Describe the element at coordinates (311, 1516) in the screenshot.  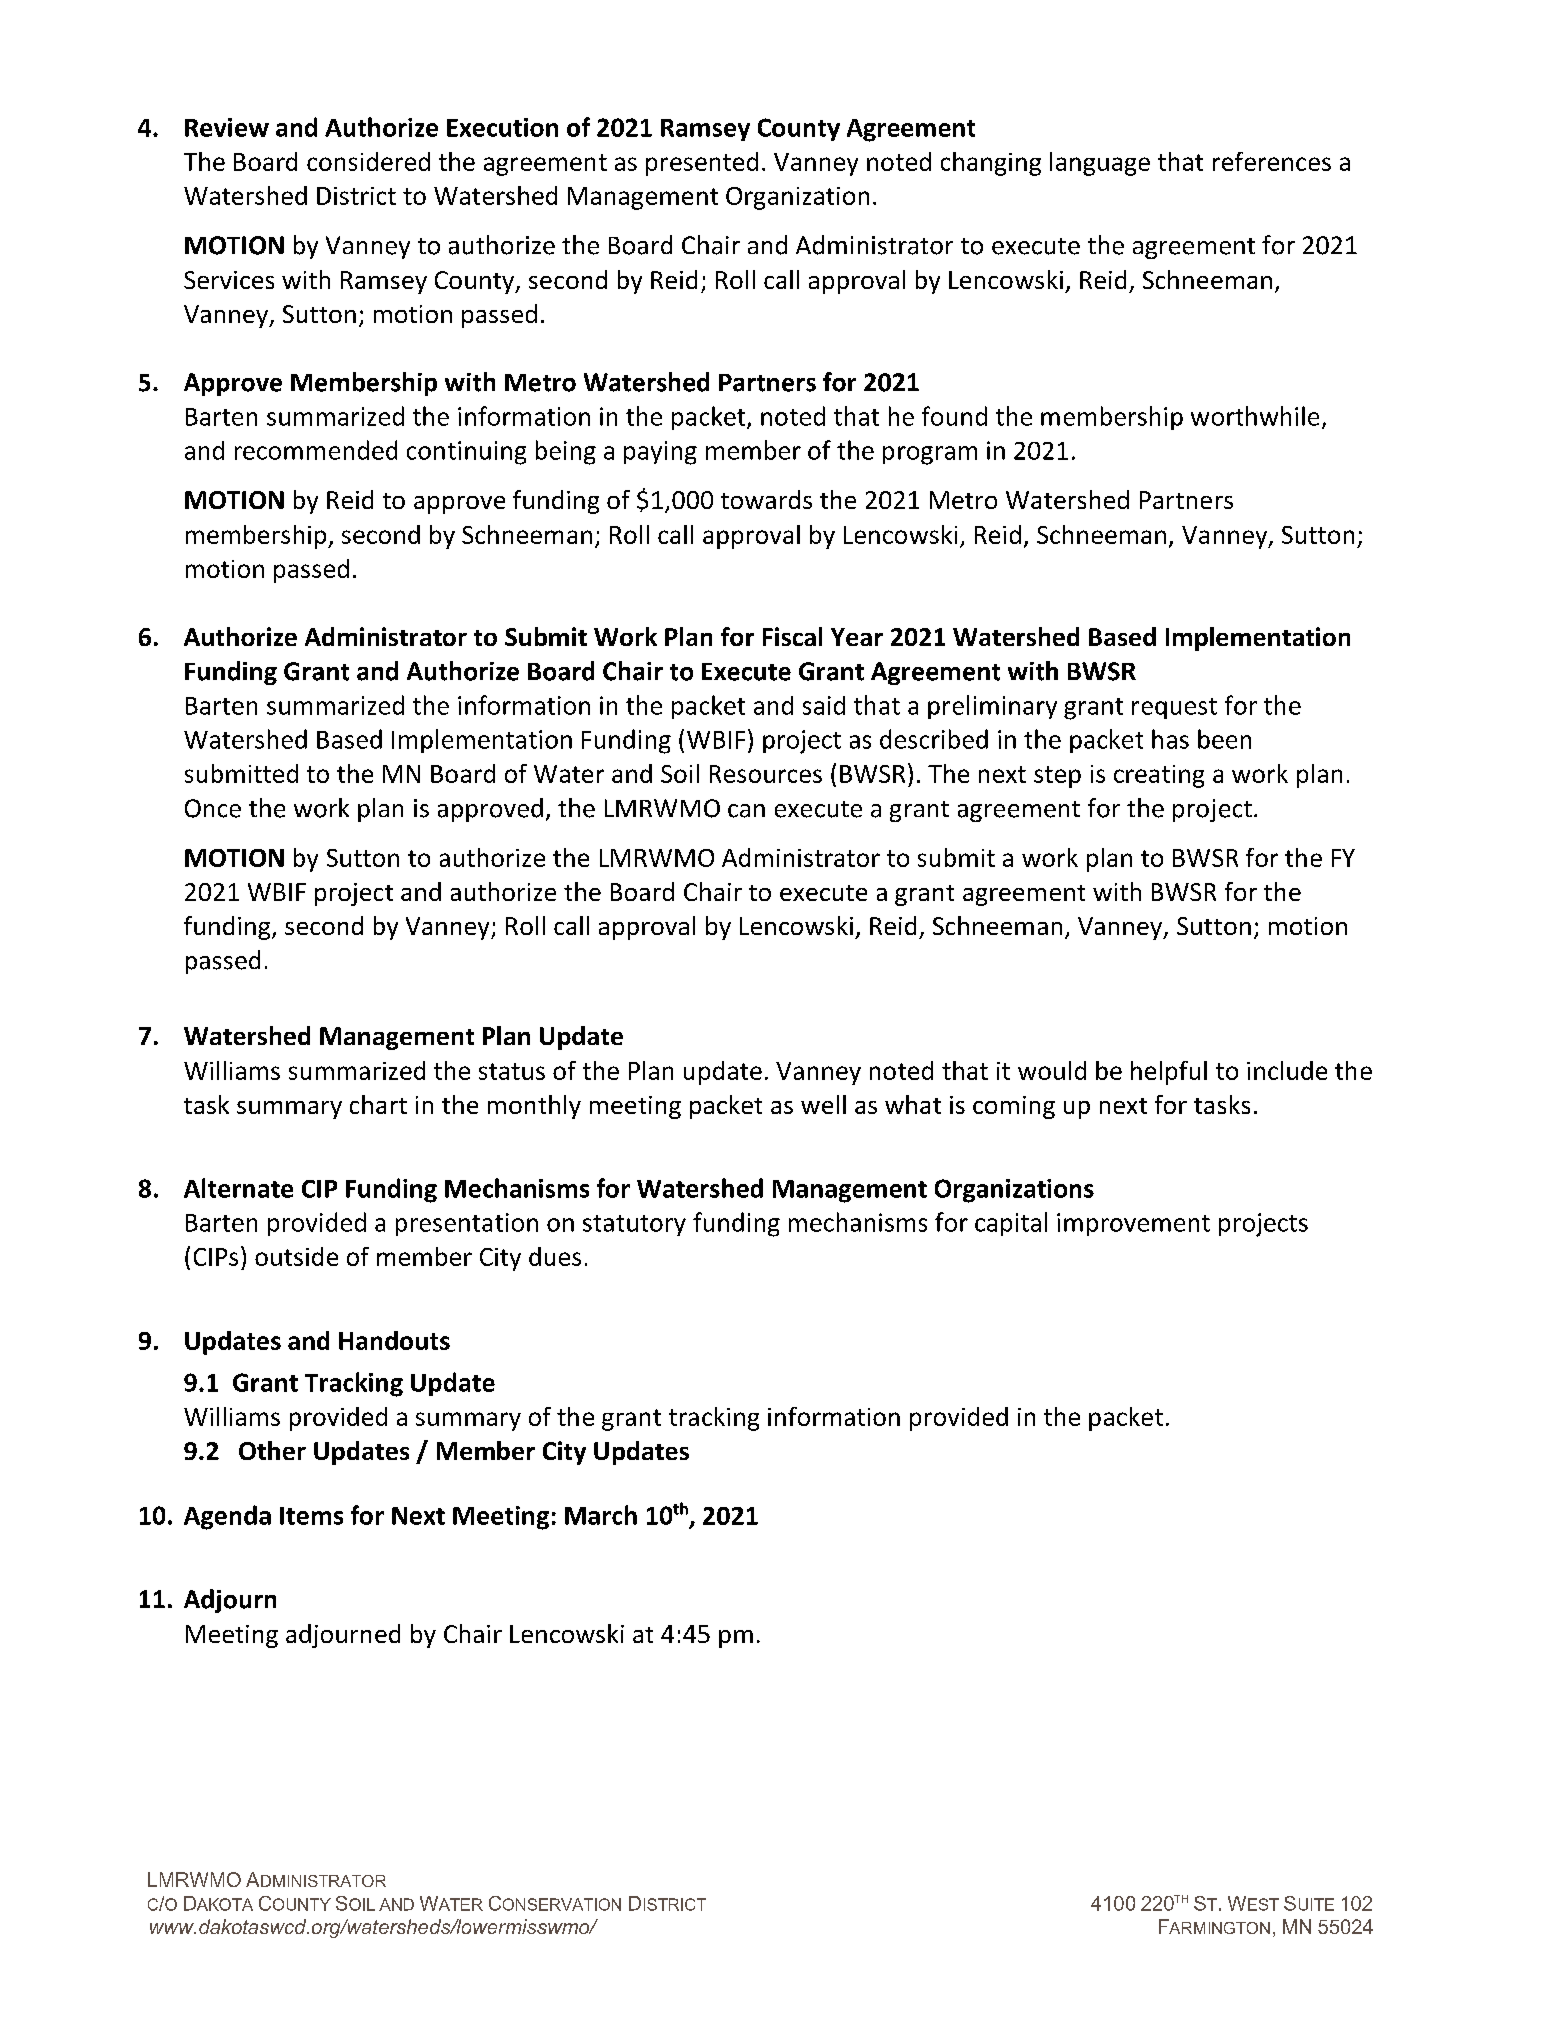
I see `Items` at that location.
